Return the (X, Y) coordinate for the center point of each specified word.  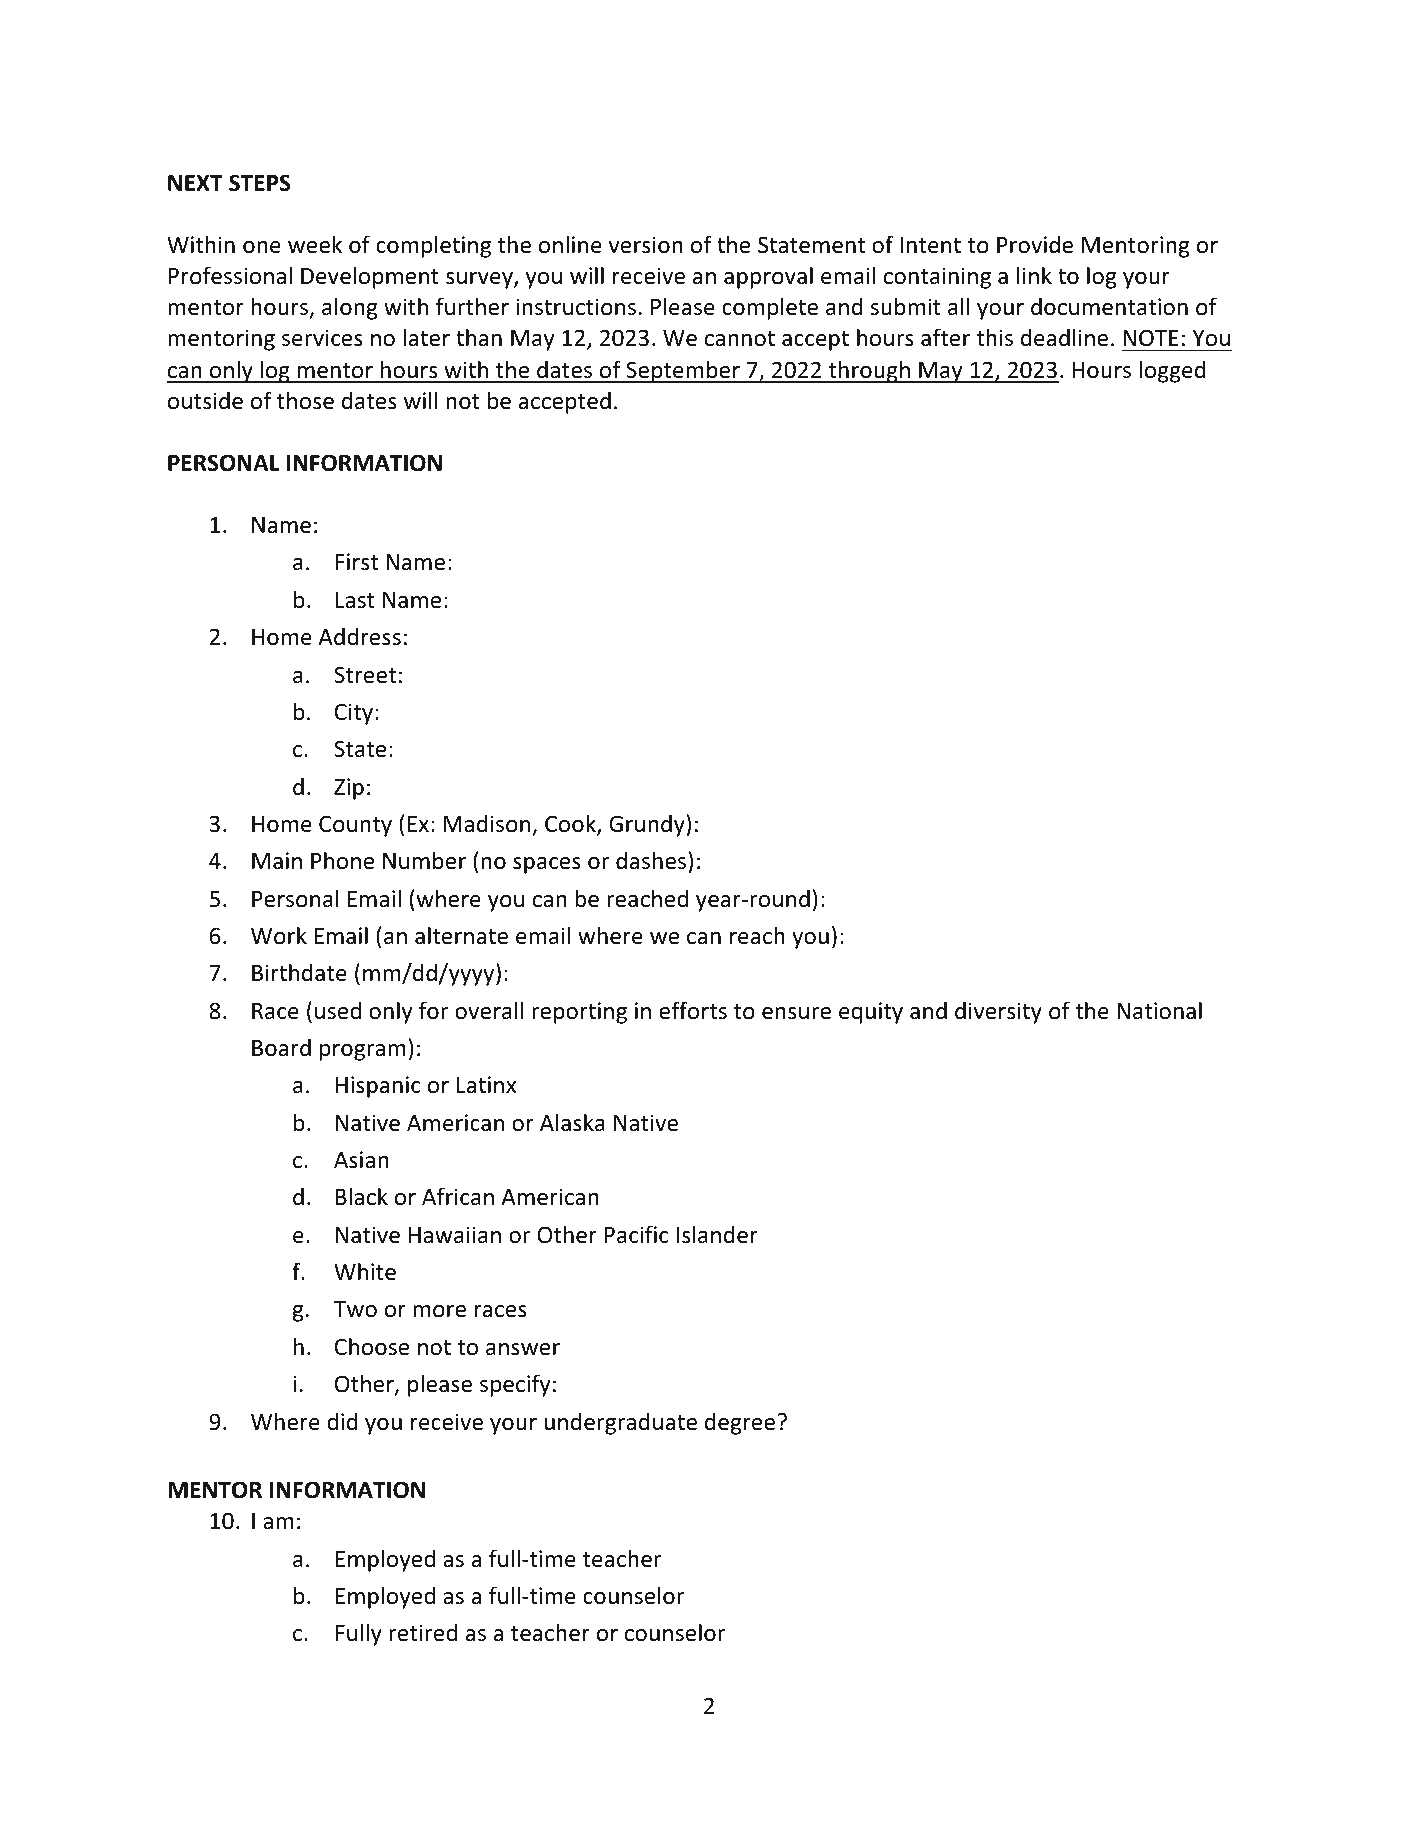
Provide (1035, 244)
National (1159, 1010)
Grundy (648, 825)
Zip (349, 789)
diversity (998, 1012)
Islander (717, 1234)
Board (281, 1047)
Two (355, 1309)
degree (740, 1423)
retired (423, 1632)
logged (1172, 371)
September (683, 371)
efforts (693, 1010)
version (645, 245)
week (315, 244)
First (357, 562)
